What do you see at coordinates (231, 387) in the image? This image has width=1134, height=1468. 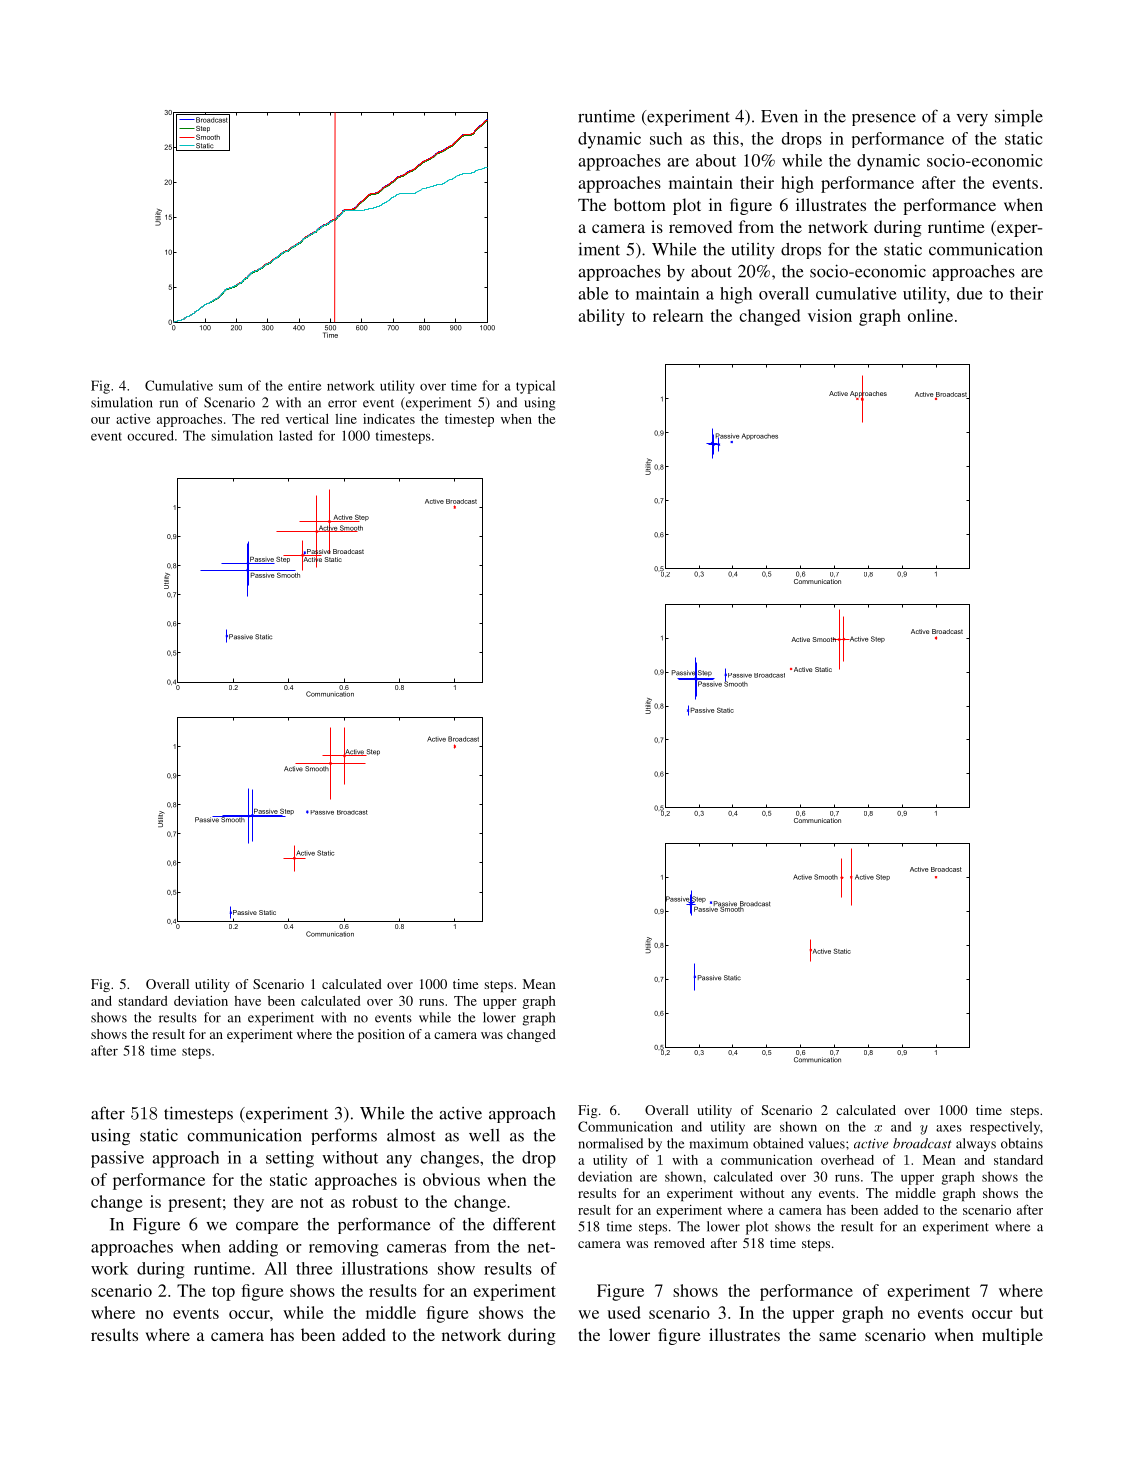 I see `sum` at bounding box center [231, 387].
